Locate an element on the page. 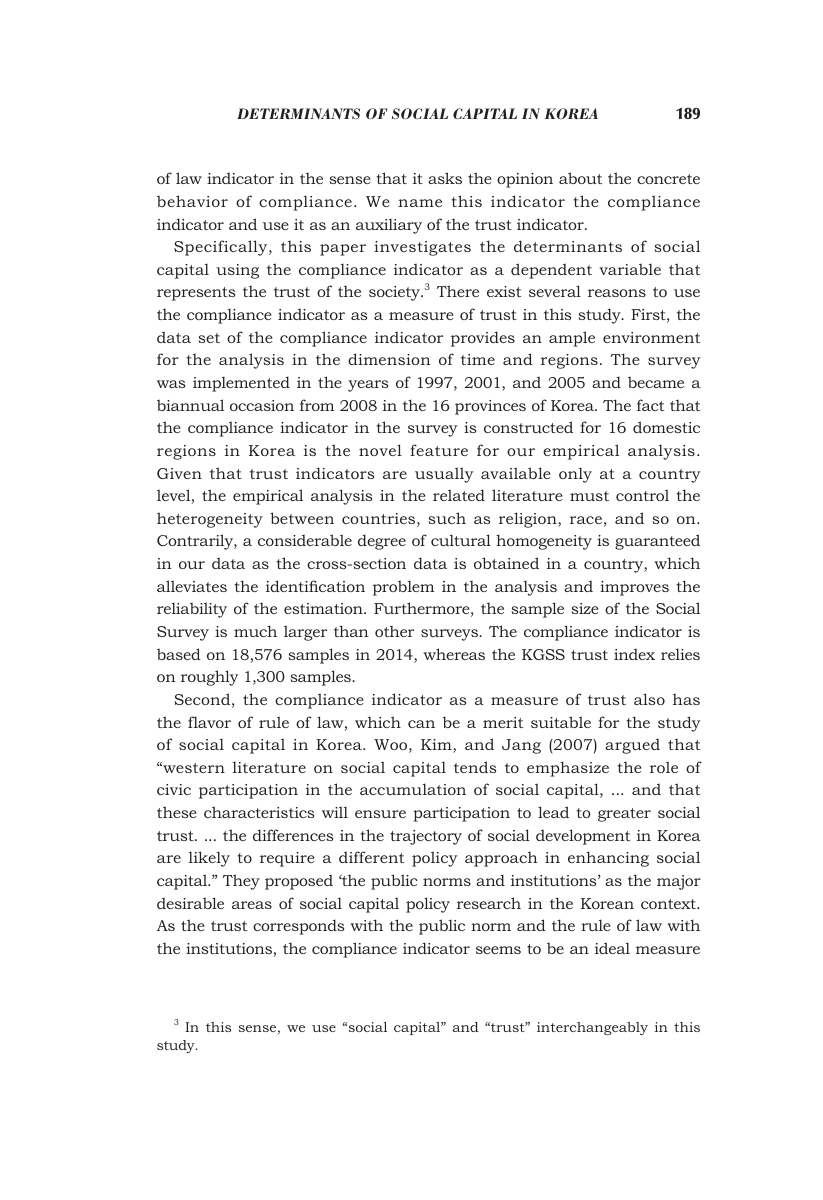 The width and height of the document is (823, 1200). seems is located at coordinates (498, 950).
